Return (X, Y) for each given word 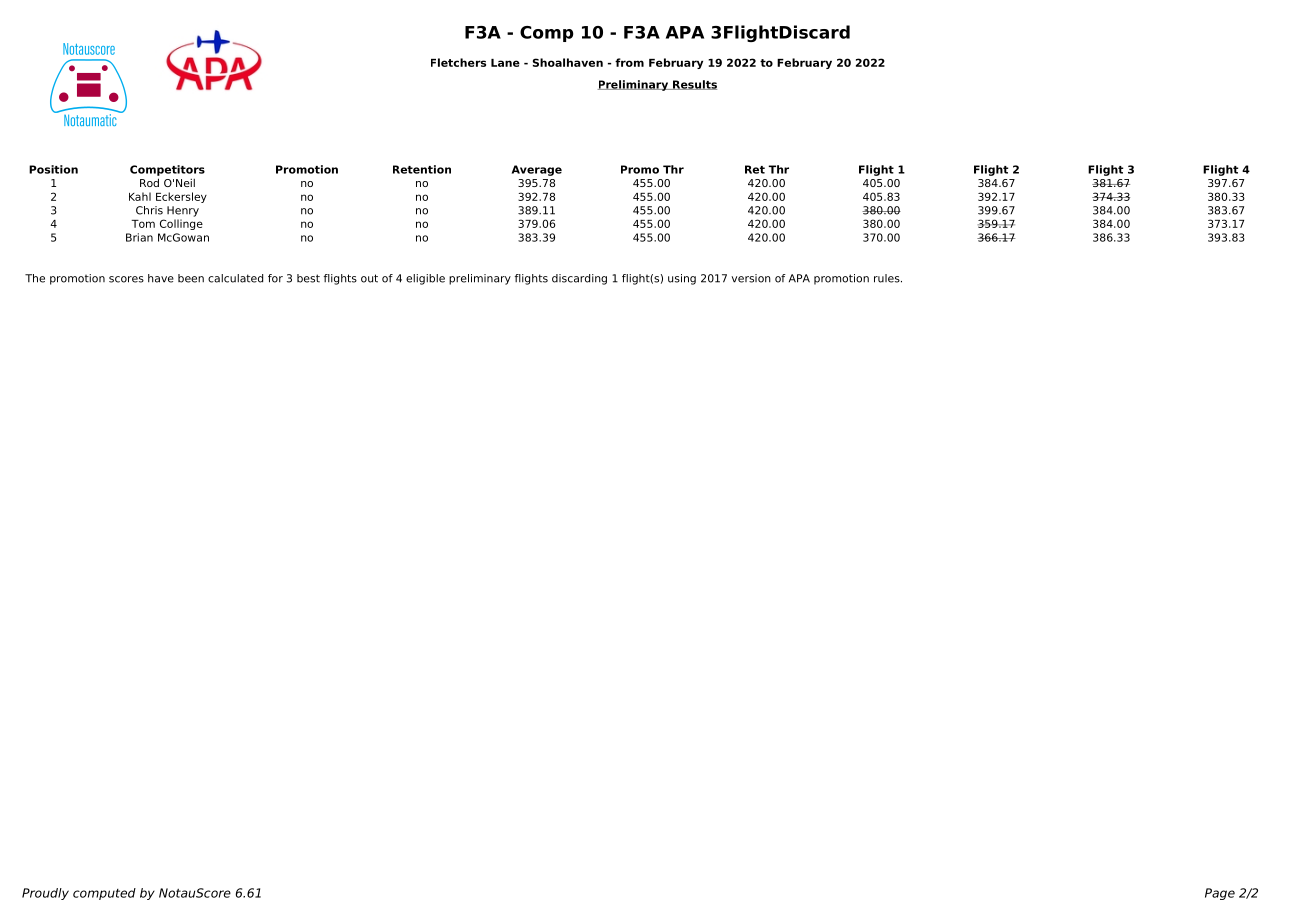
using (682, 279)
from (629, 62)
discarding (579, 279)
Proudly (45, 894)
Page (1220, 894)
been (191, 278)
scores (126, 279)
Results (694, 85)
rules (888, 278)
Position (53, 169)
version (751, 278)
